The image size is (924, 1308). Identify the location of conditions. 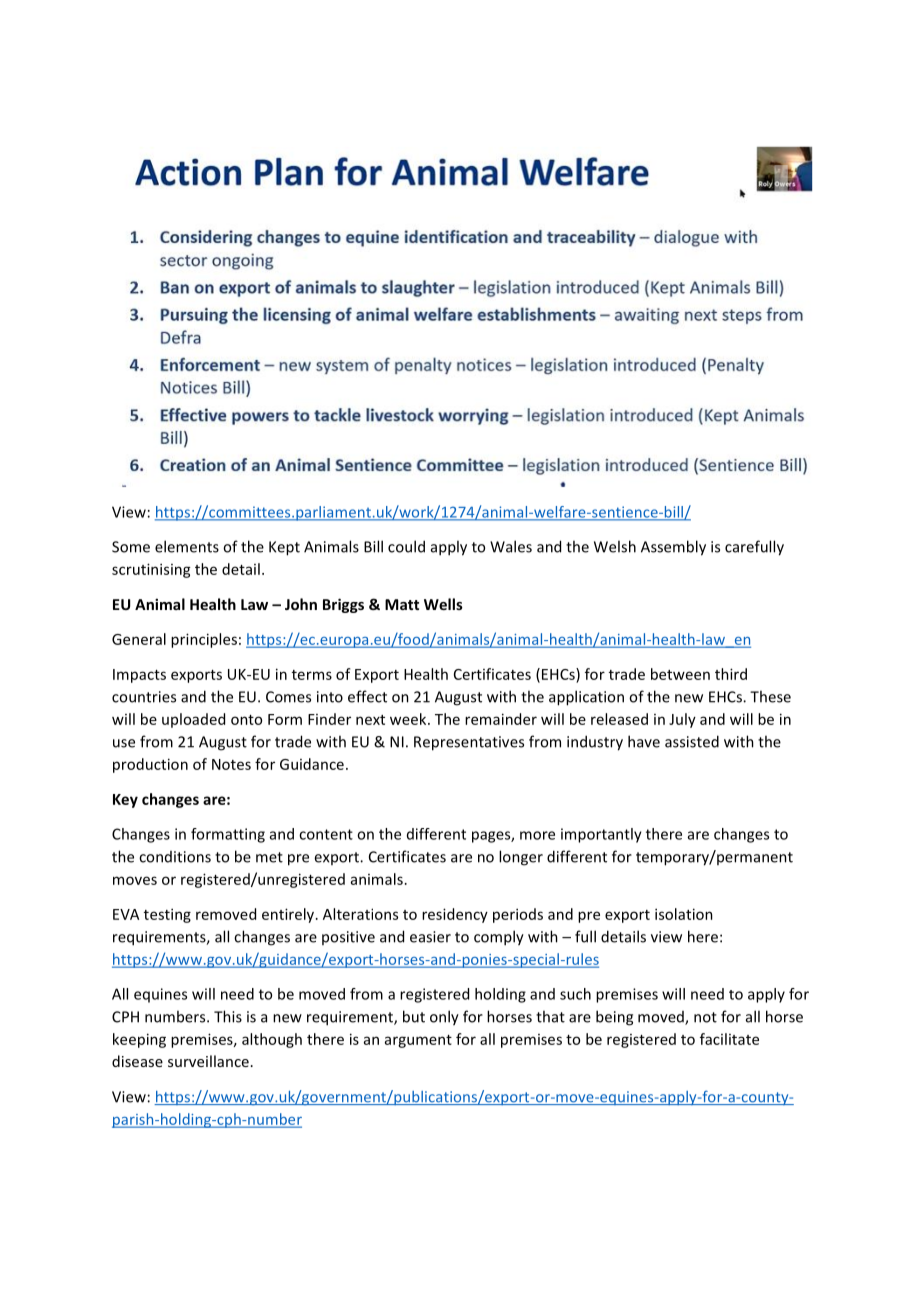
(175, 857).
